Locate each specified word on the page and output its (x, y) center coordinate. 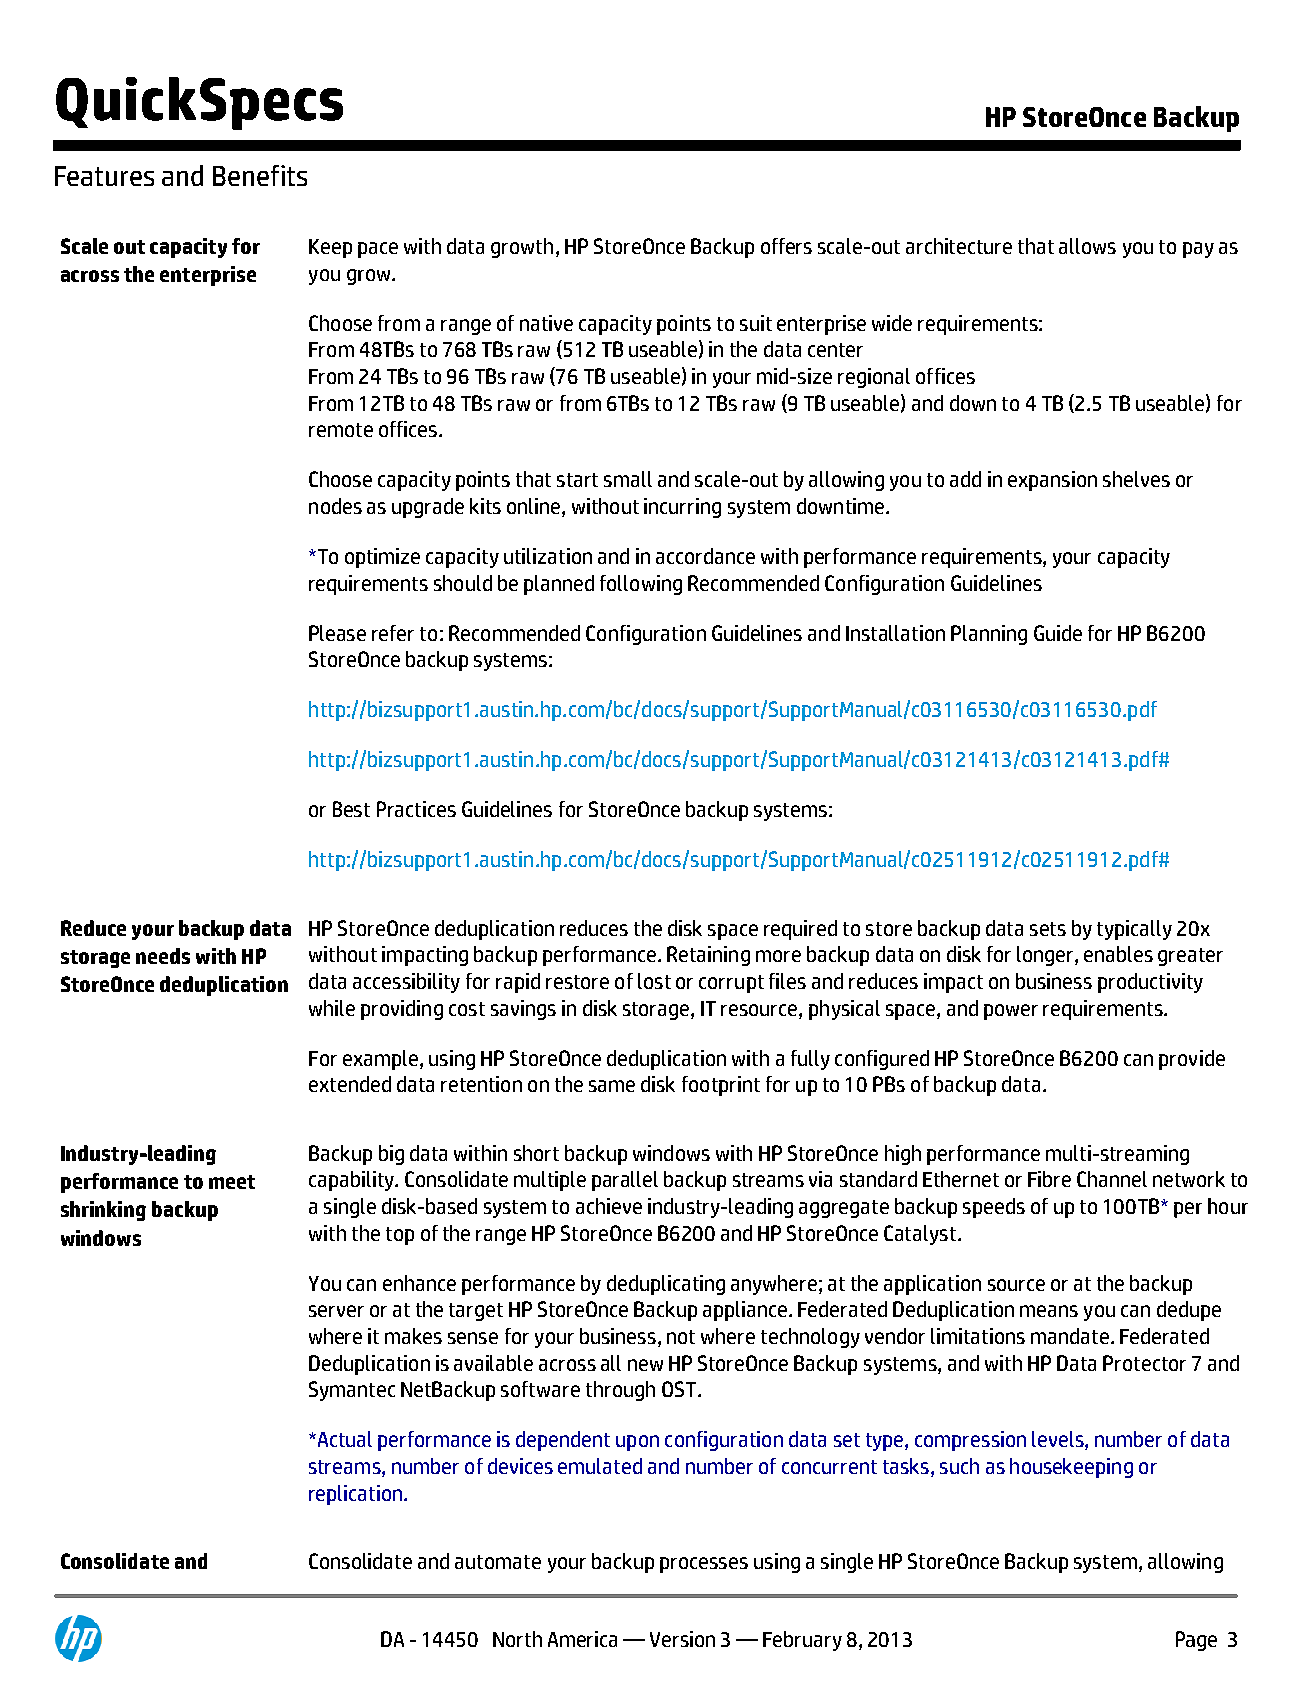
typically (1134, 930)
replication (355, 1495)
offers (786, 246)
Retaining (708, 956)
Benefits (260, 175)
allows (1087, 246)
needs (163, 956)
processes (704, 1565)
